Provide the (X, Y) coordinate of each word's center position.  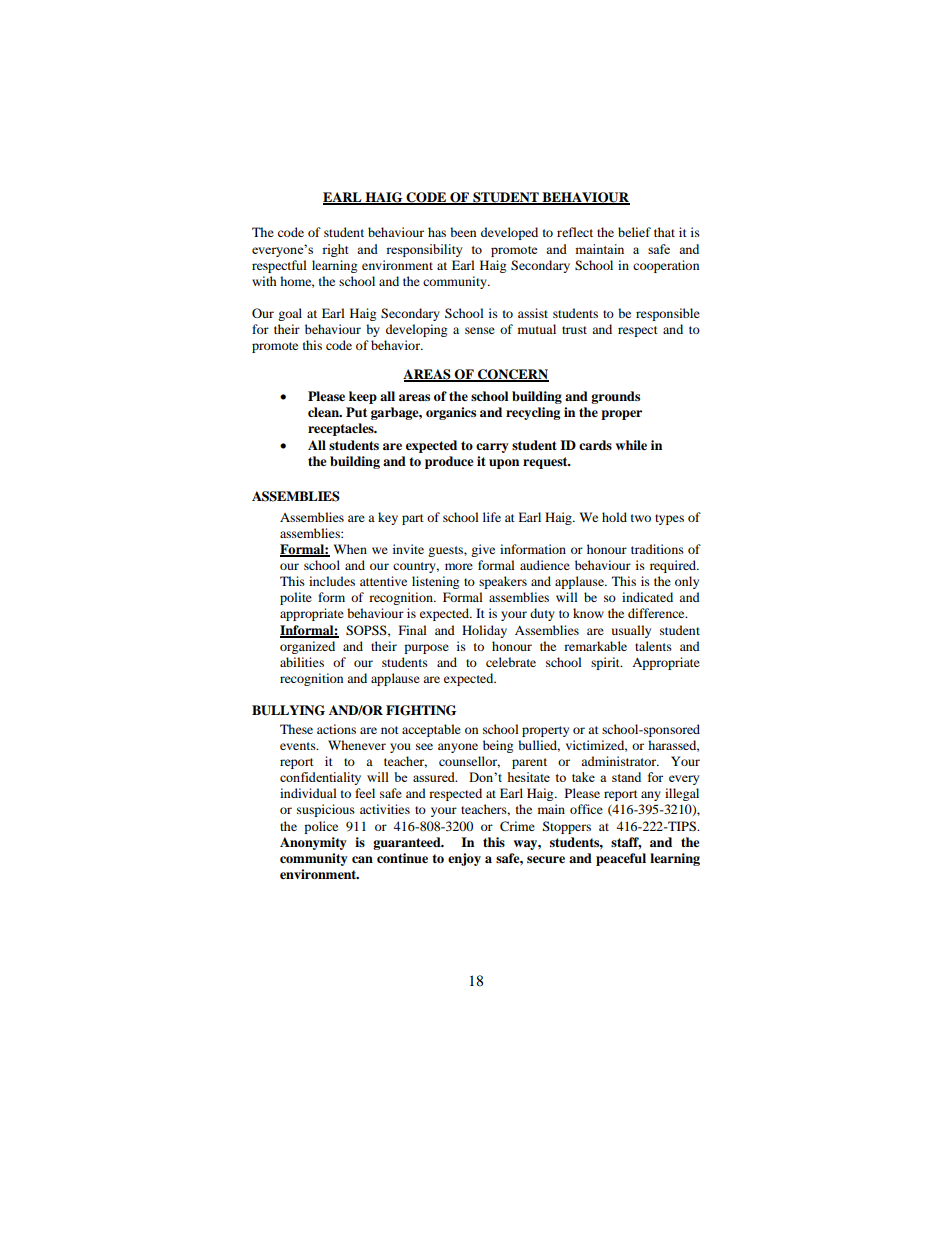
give (483, 550)
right (335, 250)
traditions (657, 549)
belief (634, 232)
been (463, 232)
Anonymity (313, 843)
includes (332, 581)
